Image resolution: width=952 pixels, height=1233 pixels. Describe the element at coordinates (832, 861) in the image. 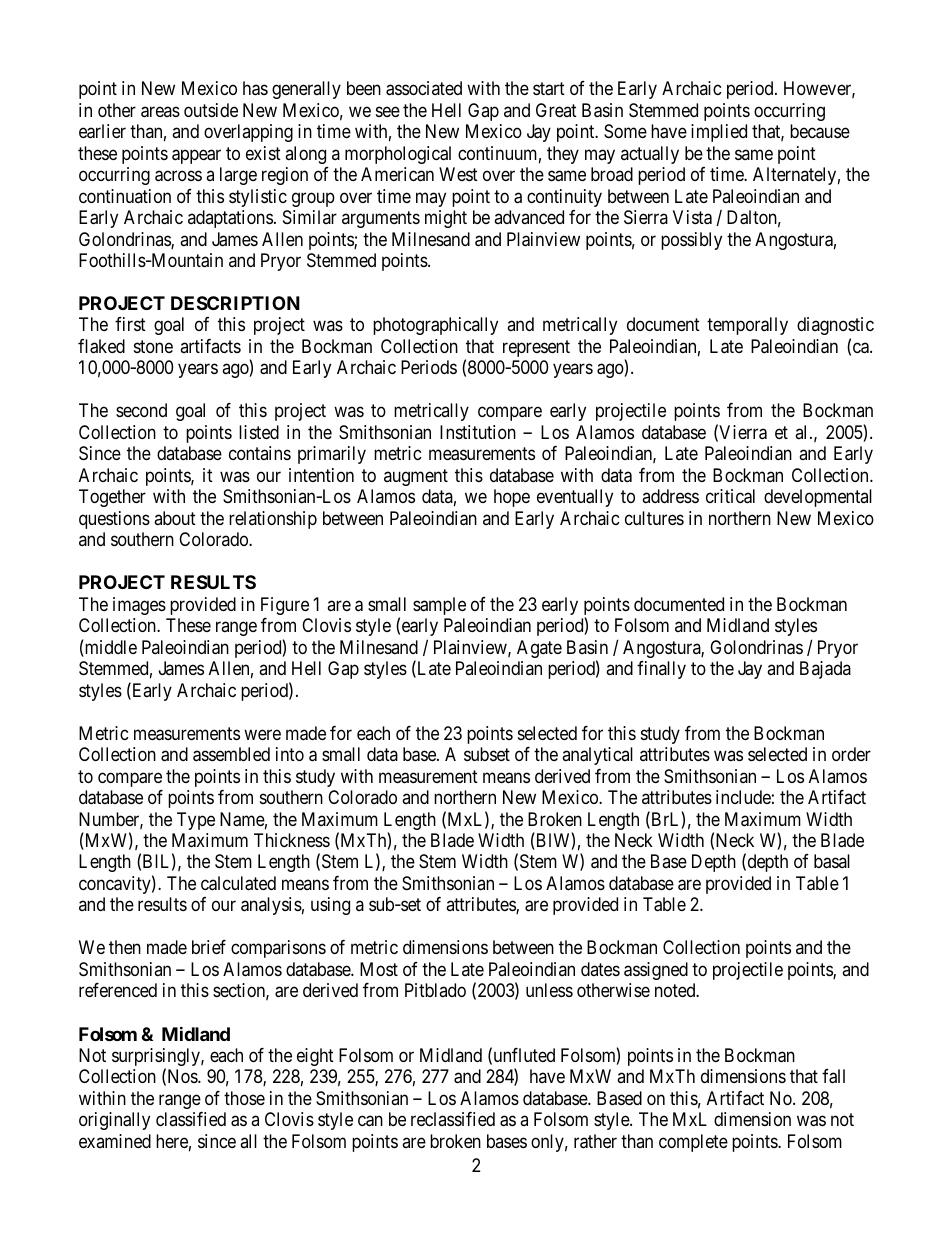

I see `basal` at that location.
